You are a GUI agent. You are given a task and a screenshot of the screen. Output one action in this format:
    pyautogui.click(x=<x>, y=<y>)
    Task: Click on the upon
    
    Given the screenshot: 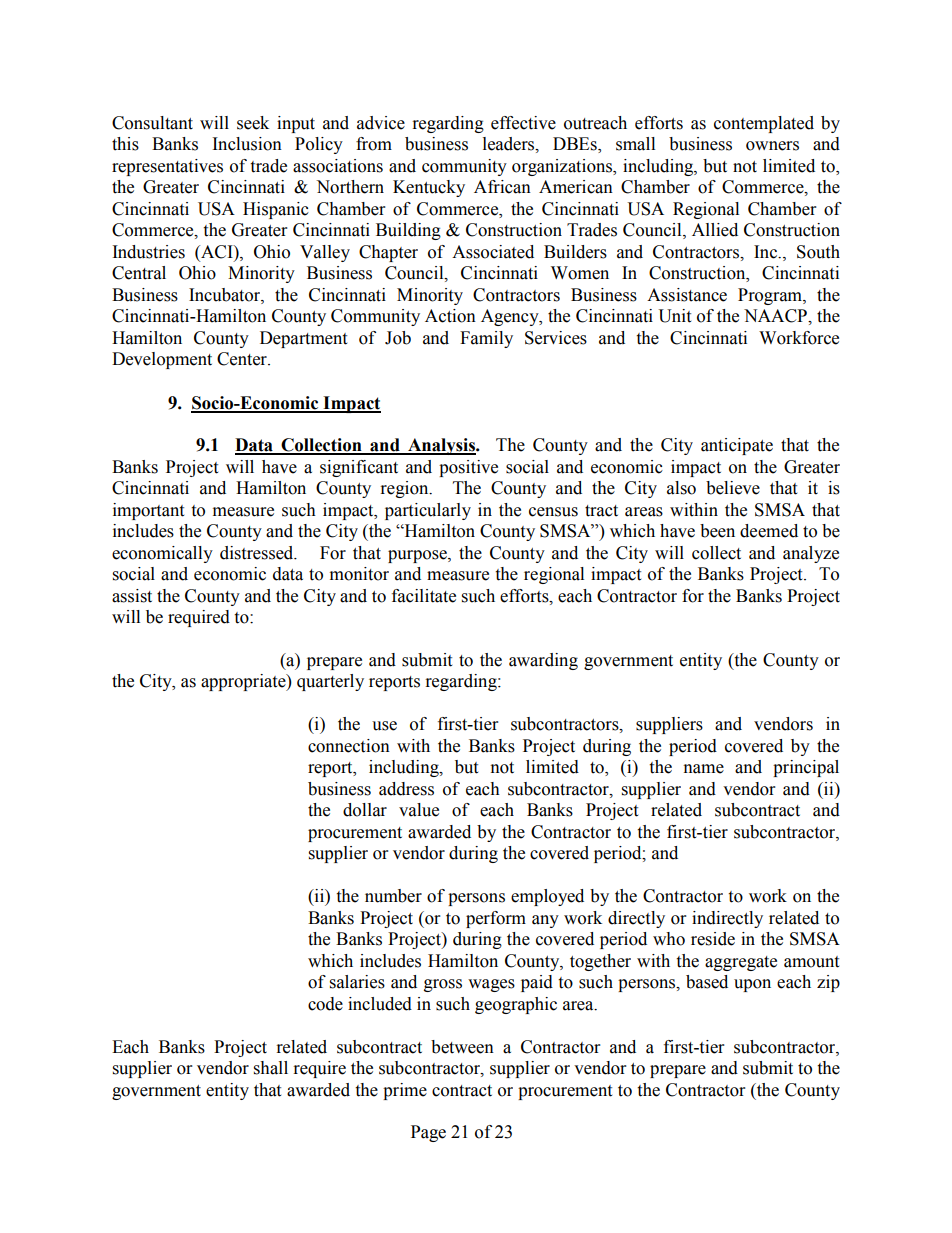 What is the action you would take?
    pyautogui.click(x=752, y=985)
